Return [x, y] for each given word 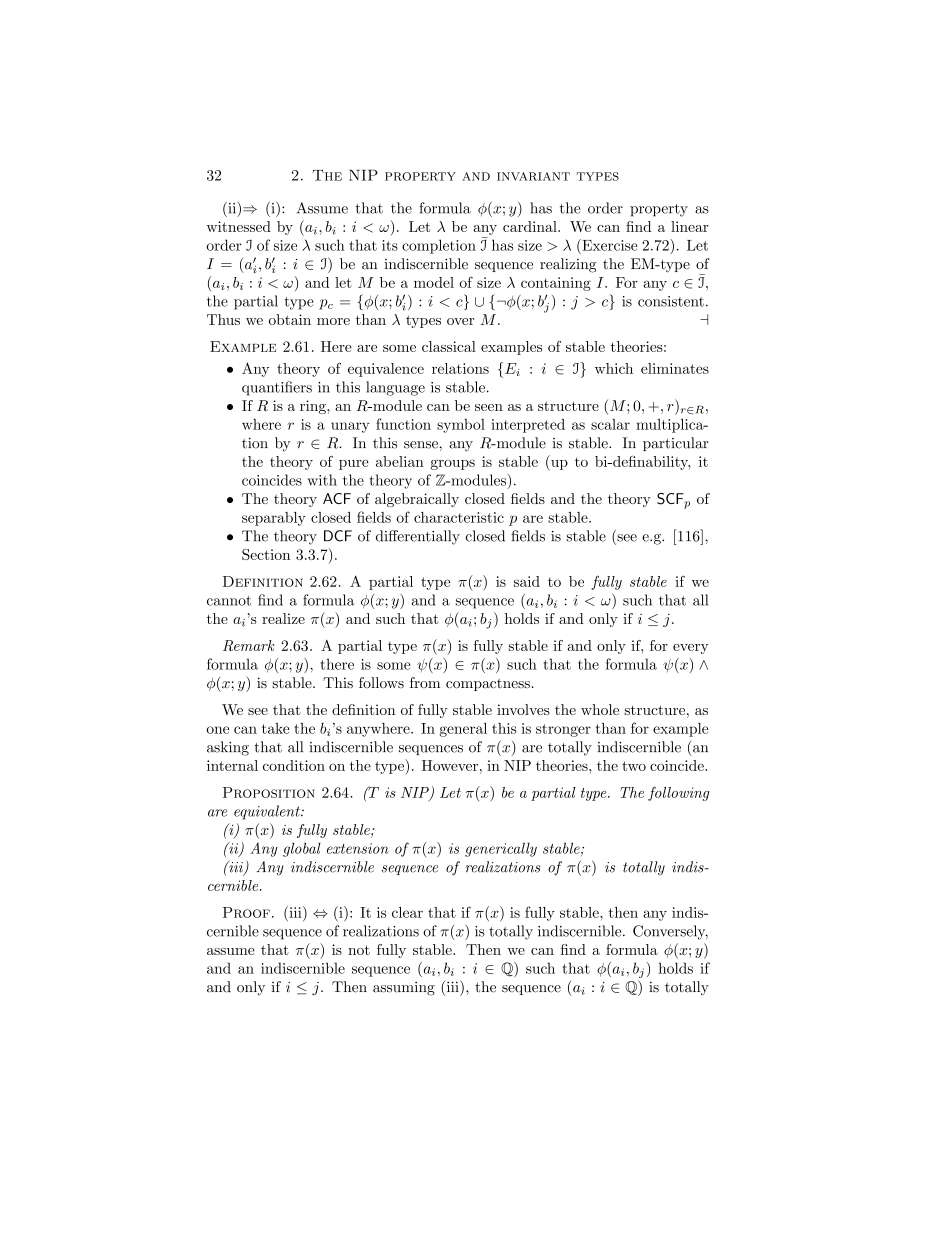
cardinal [531, 226]
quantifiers [277, 388]
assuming [404, 989]
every [691, 649]
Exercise [609, 245]
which [614, 368]
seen [489, 407]
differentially [418, 537]
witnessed [239, 226]
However [451, 765]
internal [232, 765]
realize [283, 618]
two [634, 766]
